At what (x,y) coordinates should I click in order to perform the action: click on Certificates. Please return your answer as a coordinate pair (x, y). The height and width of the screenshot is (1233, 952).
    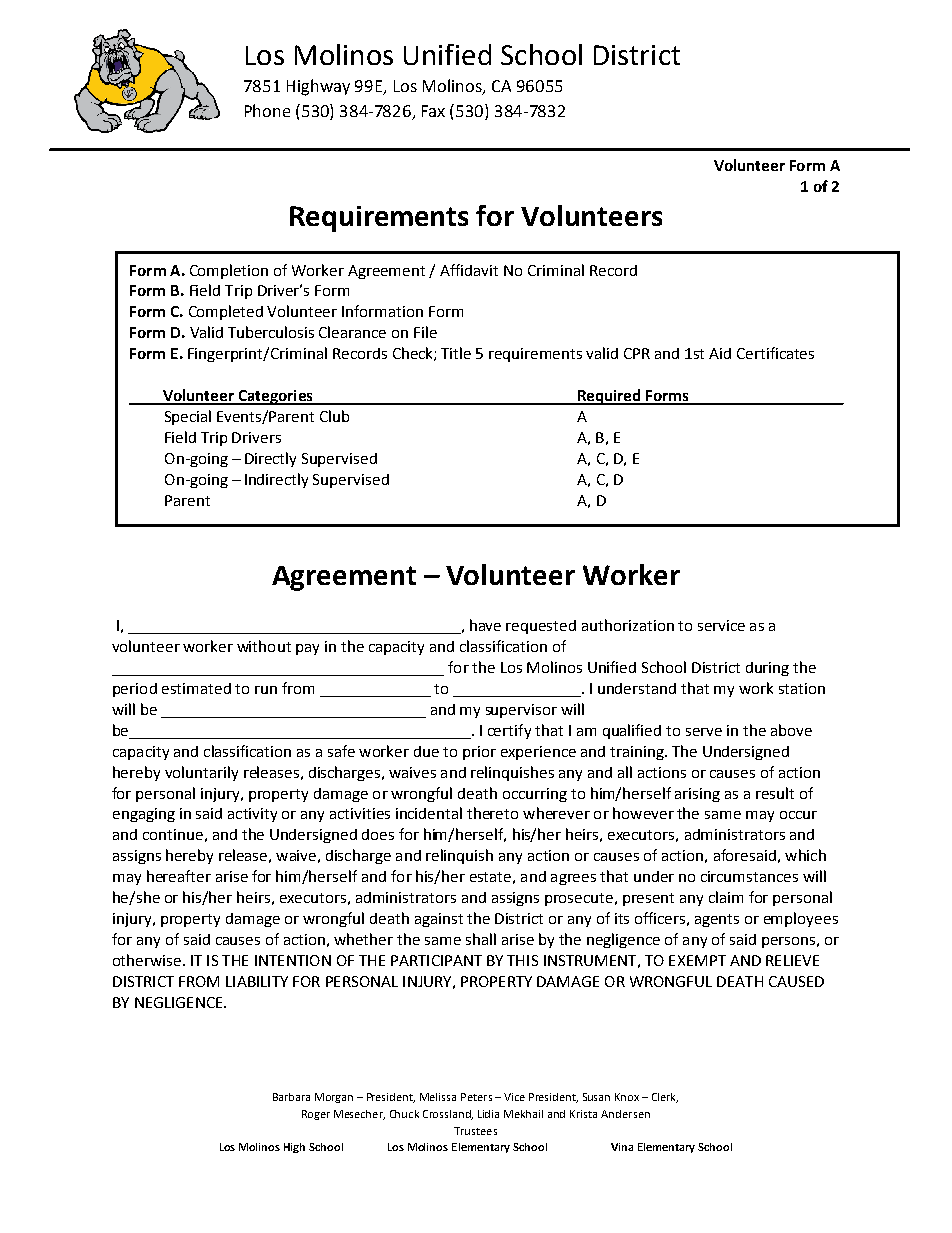
    Looking at the image, I should click on (775, 353).
